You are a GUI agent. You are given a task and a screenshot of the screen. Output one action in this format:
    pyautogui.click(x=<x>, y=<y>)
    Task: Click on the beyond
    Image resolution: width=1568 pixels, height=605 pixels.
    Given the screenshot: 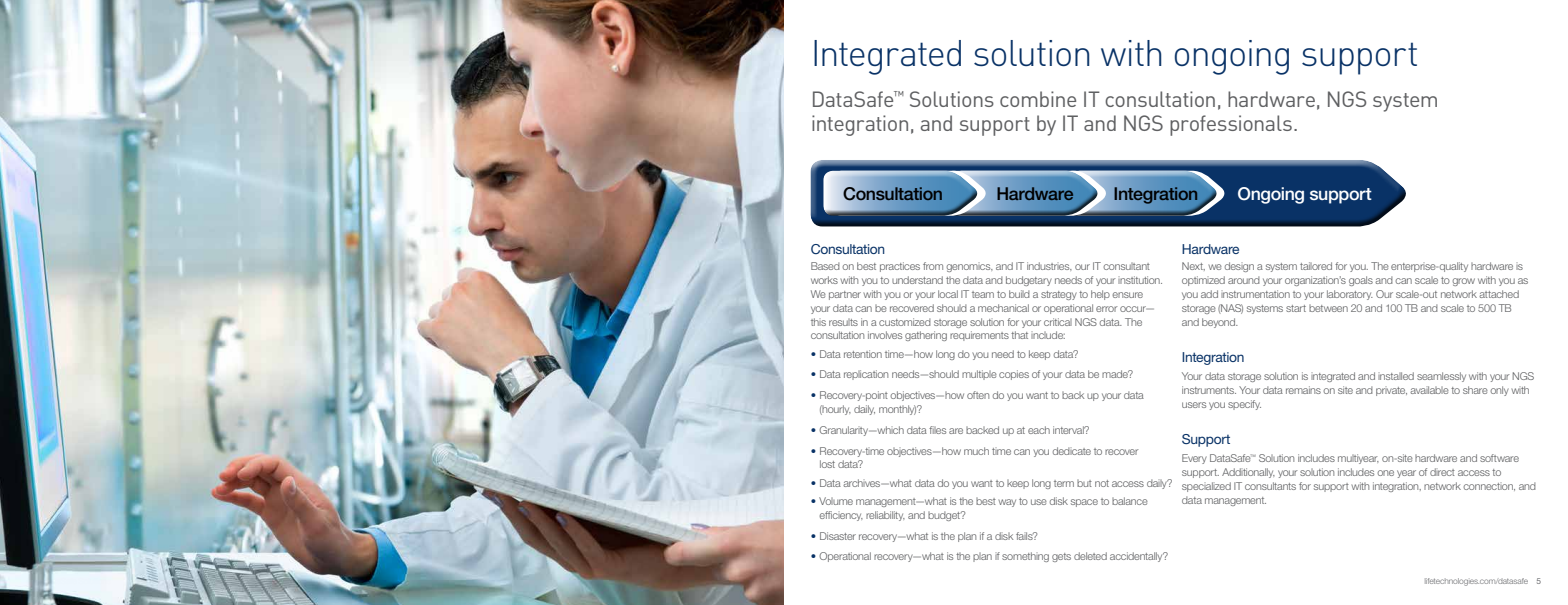 What is the action you would take?
    pyautogui.click(x=1220, y=323)
